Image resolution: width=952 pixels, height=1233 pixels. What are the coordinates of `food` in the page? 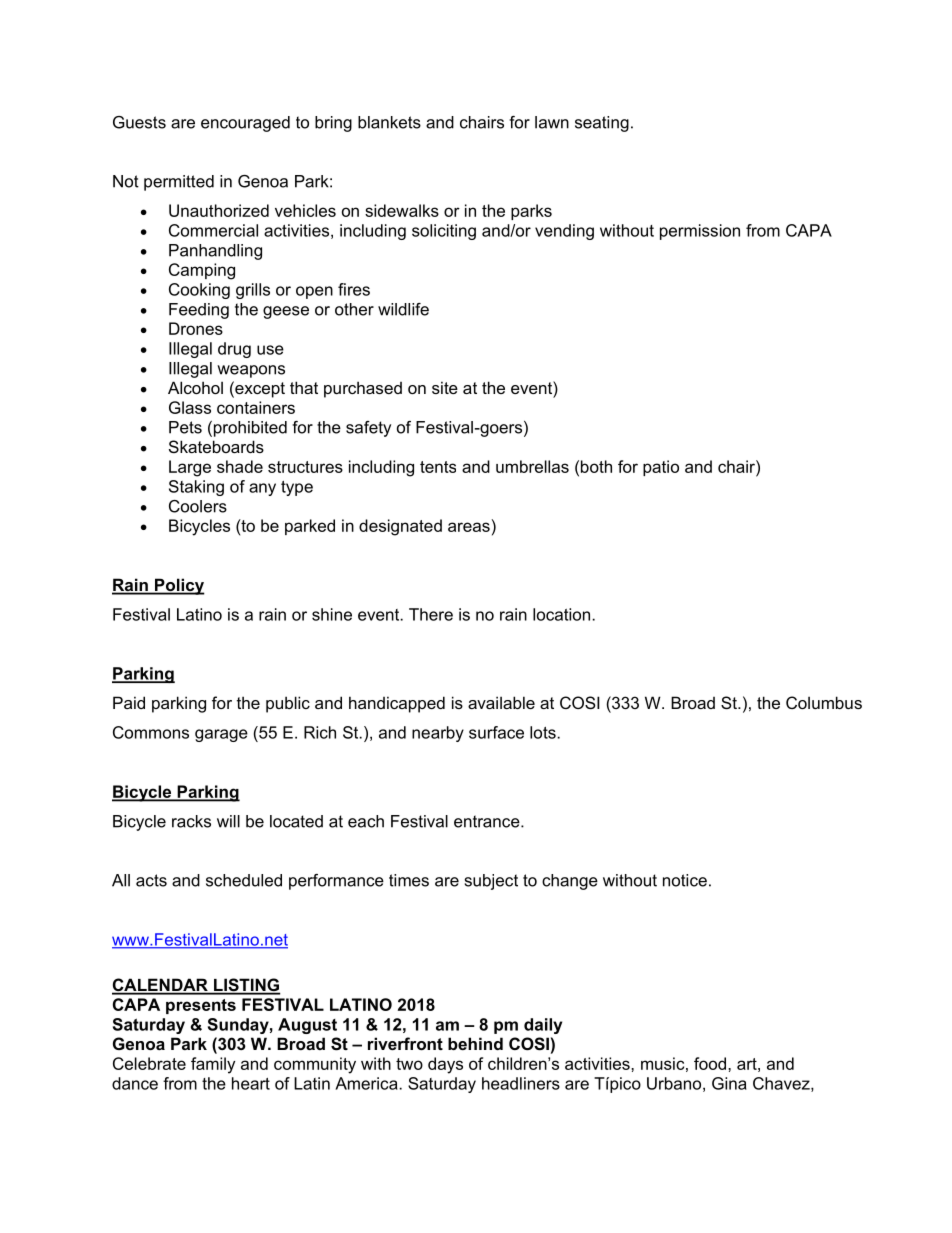 It's located at (711, 1063).
